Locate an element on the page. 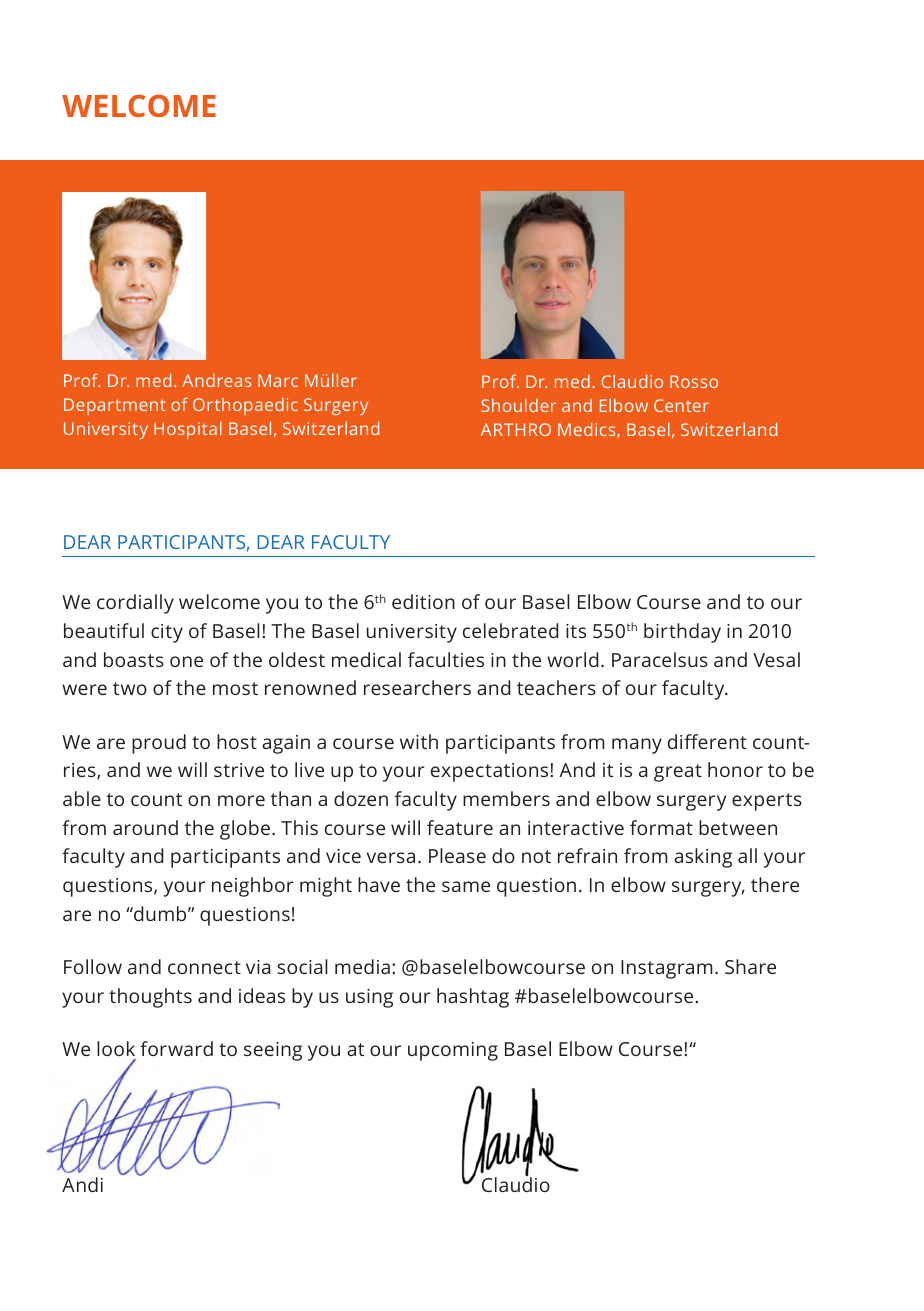 The width and height of the page is (924, 1311). hashtag is located at coordinates (473, 998).
